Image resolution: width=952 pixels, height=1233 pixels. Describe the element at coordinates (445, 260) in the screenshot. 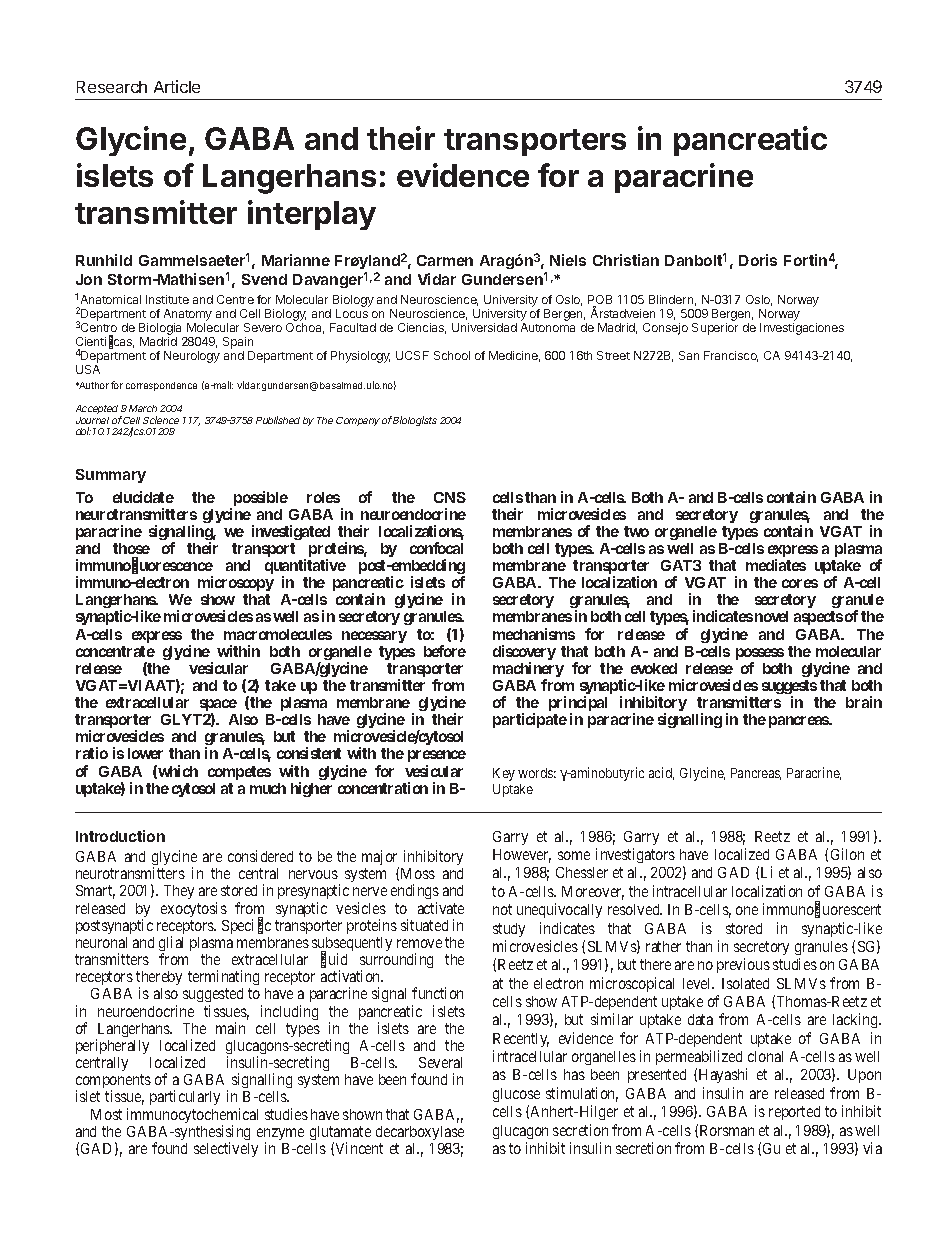

I see `Carmen` at that location.
